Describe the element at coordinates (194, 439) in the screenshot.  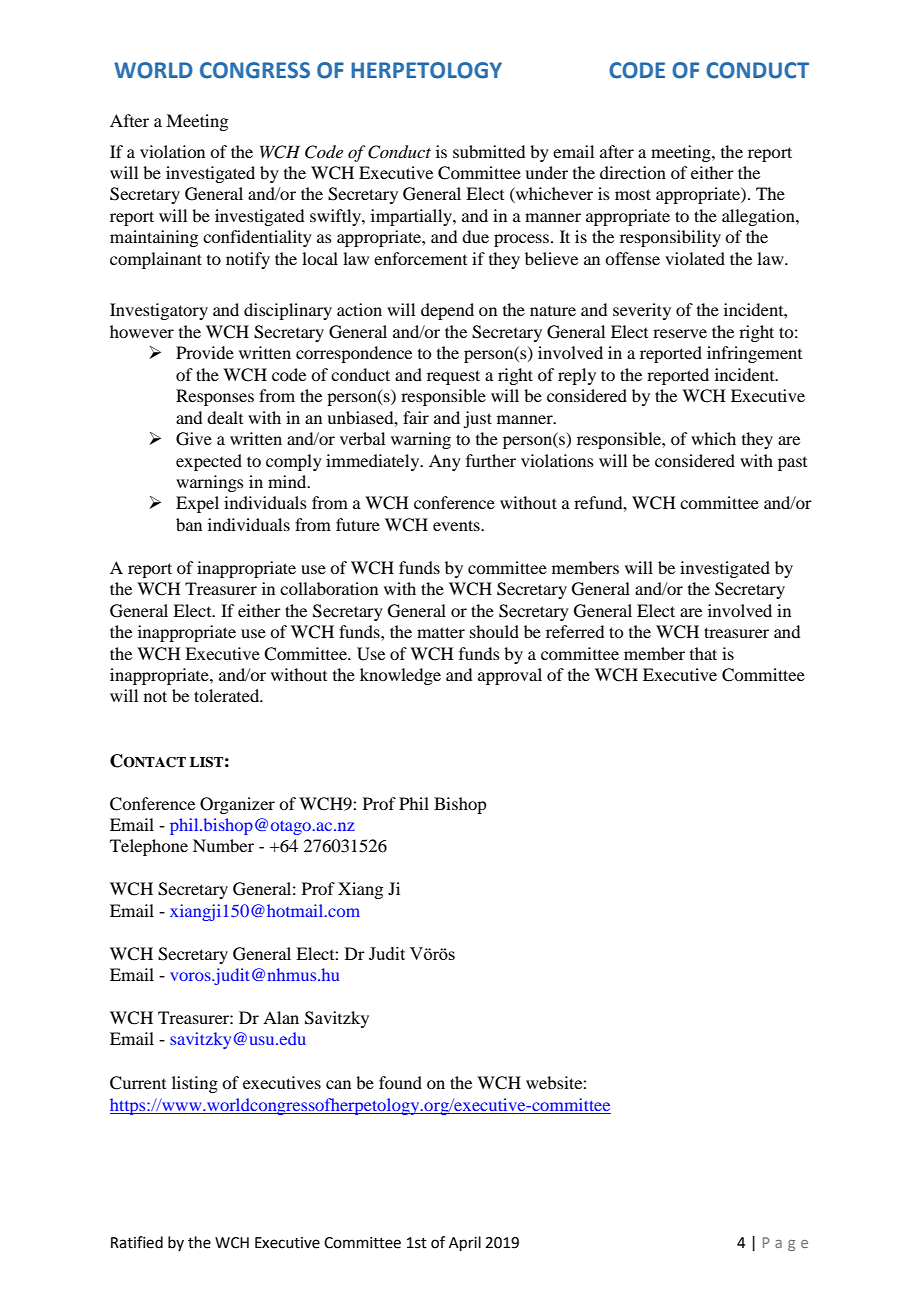
I see `Give` at that location.
